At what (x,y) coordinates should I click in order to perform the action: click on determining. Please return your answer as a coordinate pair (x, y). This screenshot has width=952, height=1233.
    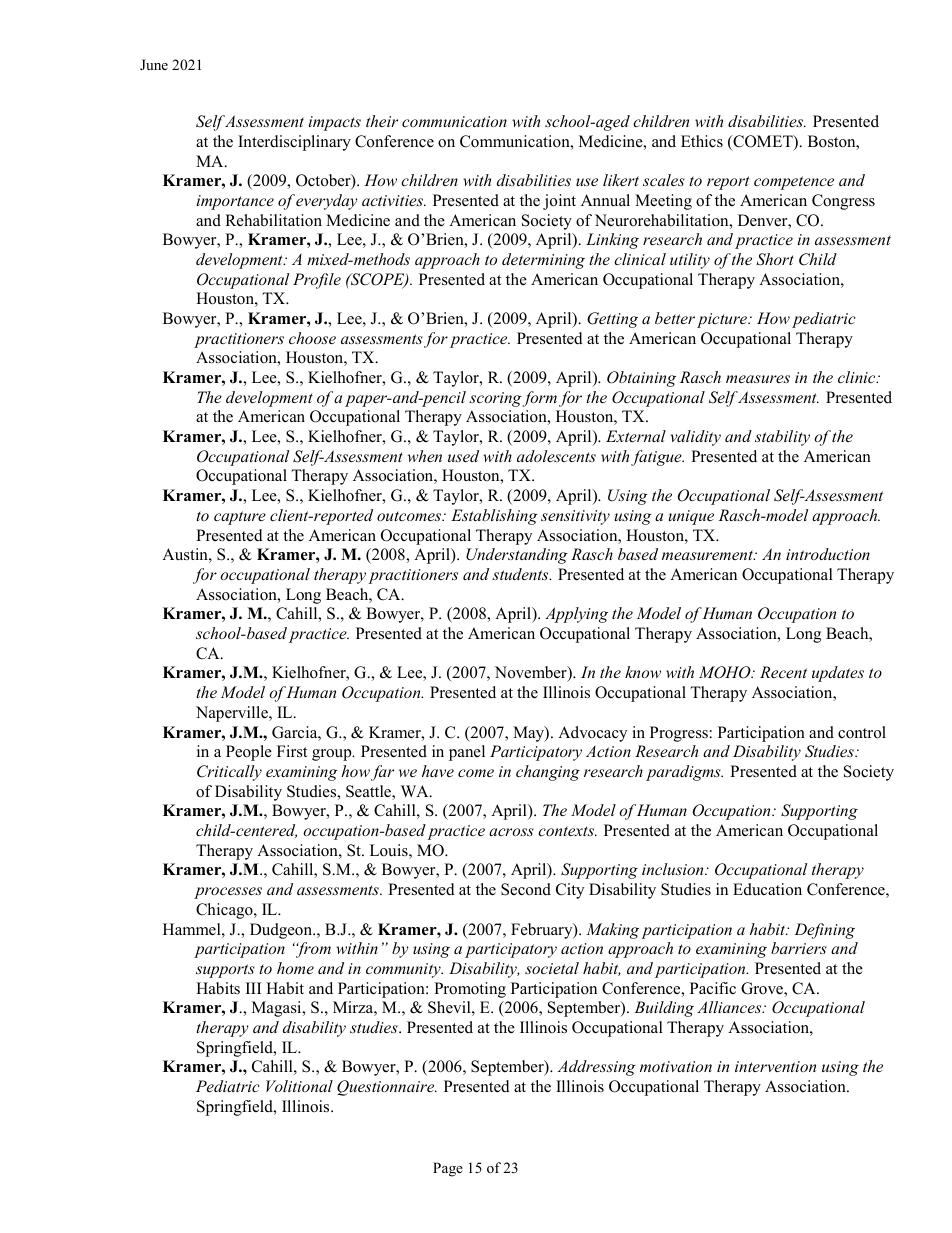
    Looking at the image, I should click on (543, 261).
